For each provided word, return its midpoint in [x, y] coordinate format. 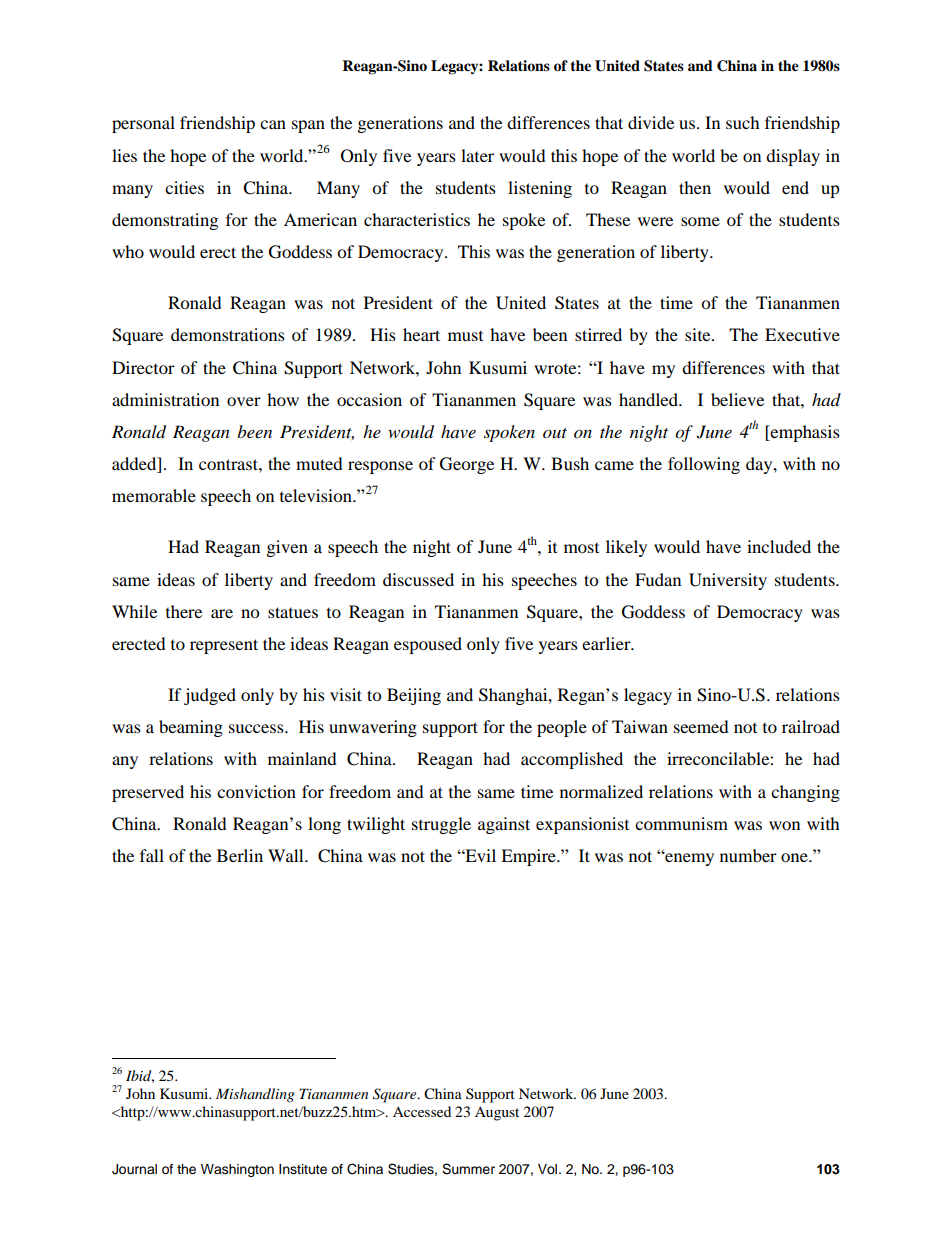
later [477, 155]
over [244, 401]
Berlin [240, 855]
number [748, 855]
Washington [237, 1170]
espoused [428, 645]
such [743, 122]
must [465, 336]
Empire [529, 857]
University [728, 581]
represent [224, 646]
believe [737, 399]
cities [184, 187]
